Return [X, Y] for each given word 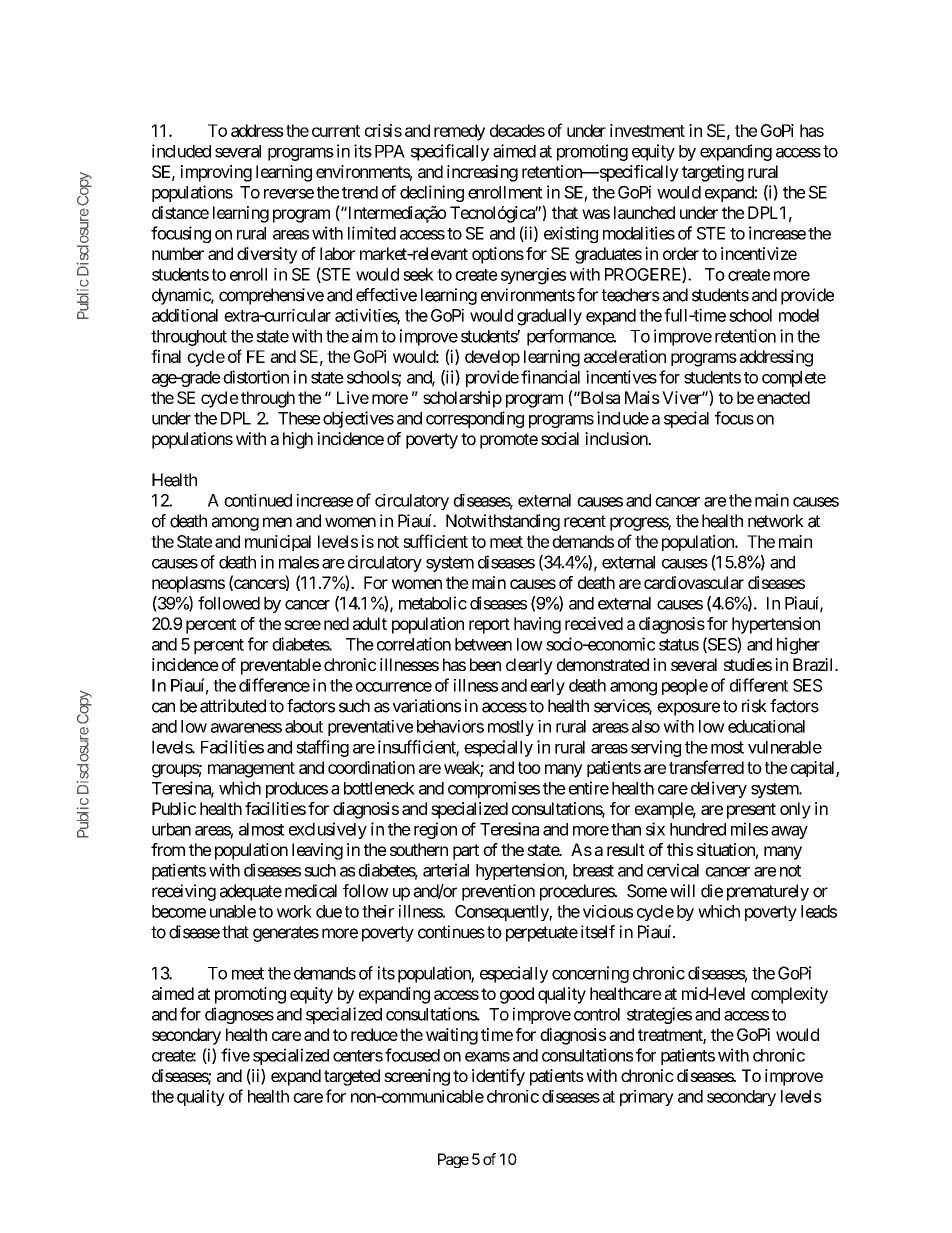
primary [647, 1098]
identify [498, 1077]
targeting [713, 173]
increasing [482, 173]
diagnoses [239, 1015]
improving [216, 173]
